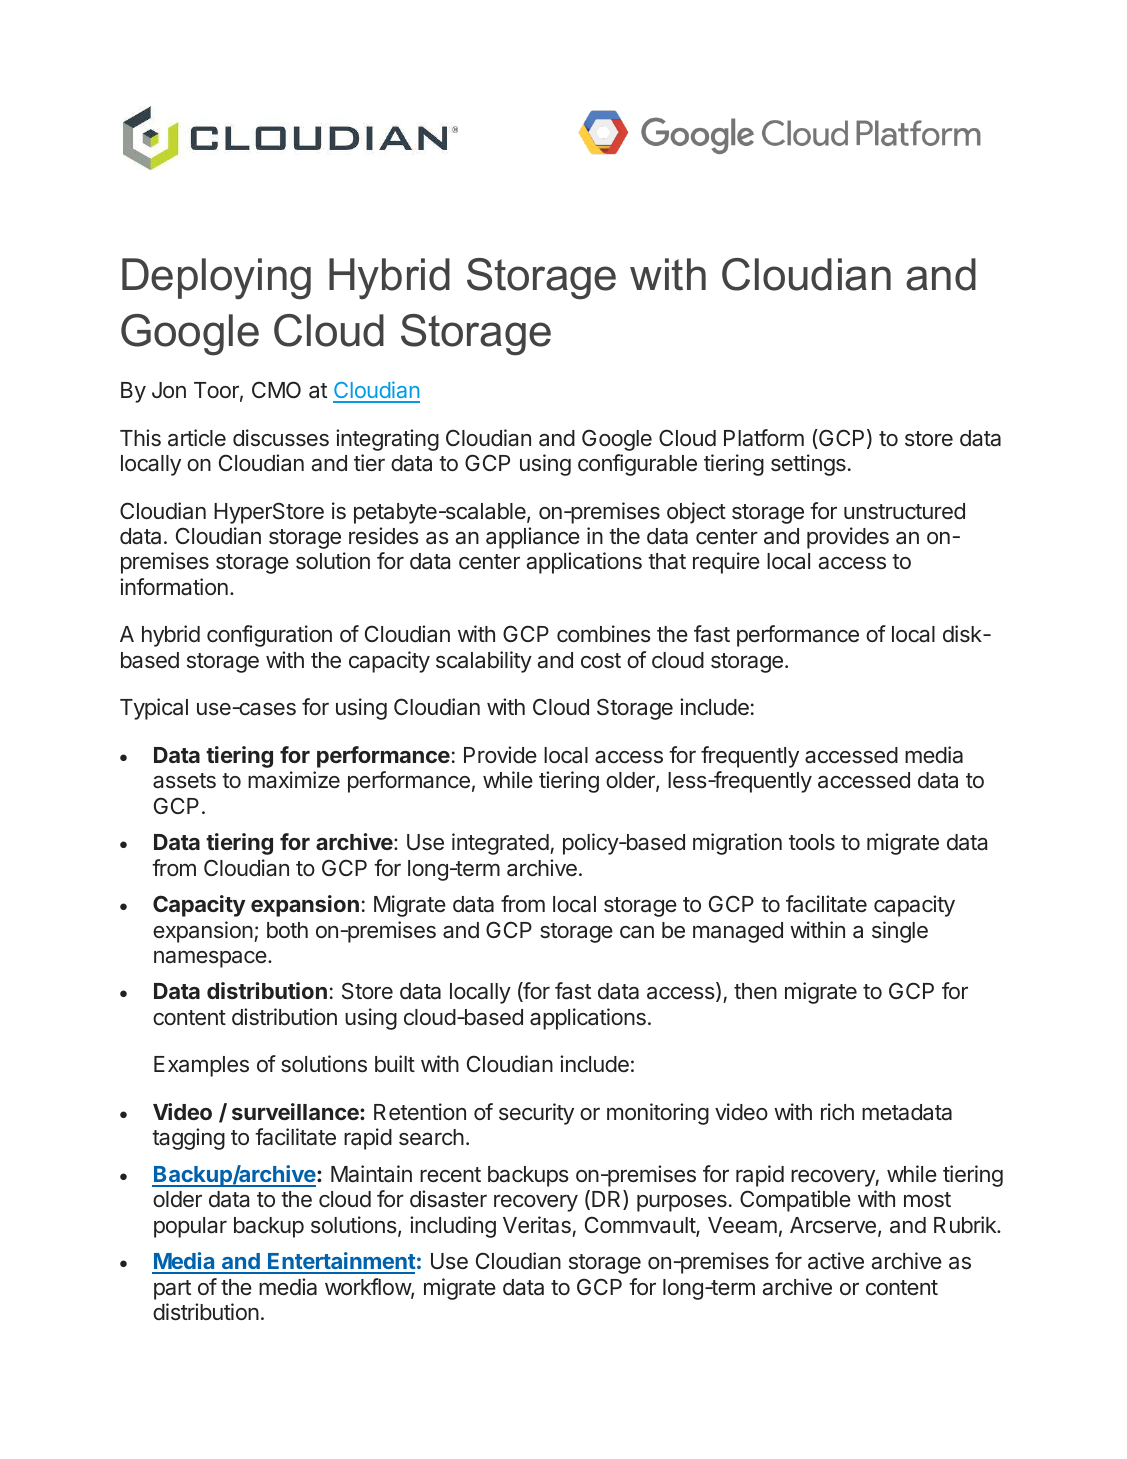 The image size is (1127, 1459). What do you see at coordinates (269, 636) in the screenshot?
I see `configuration` at bounding box center [269, 636].
